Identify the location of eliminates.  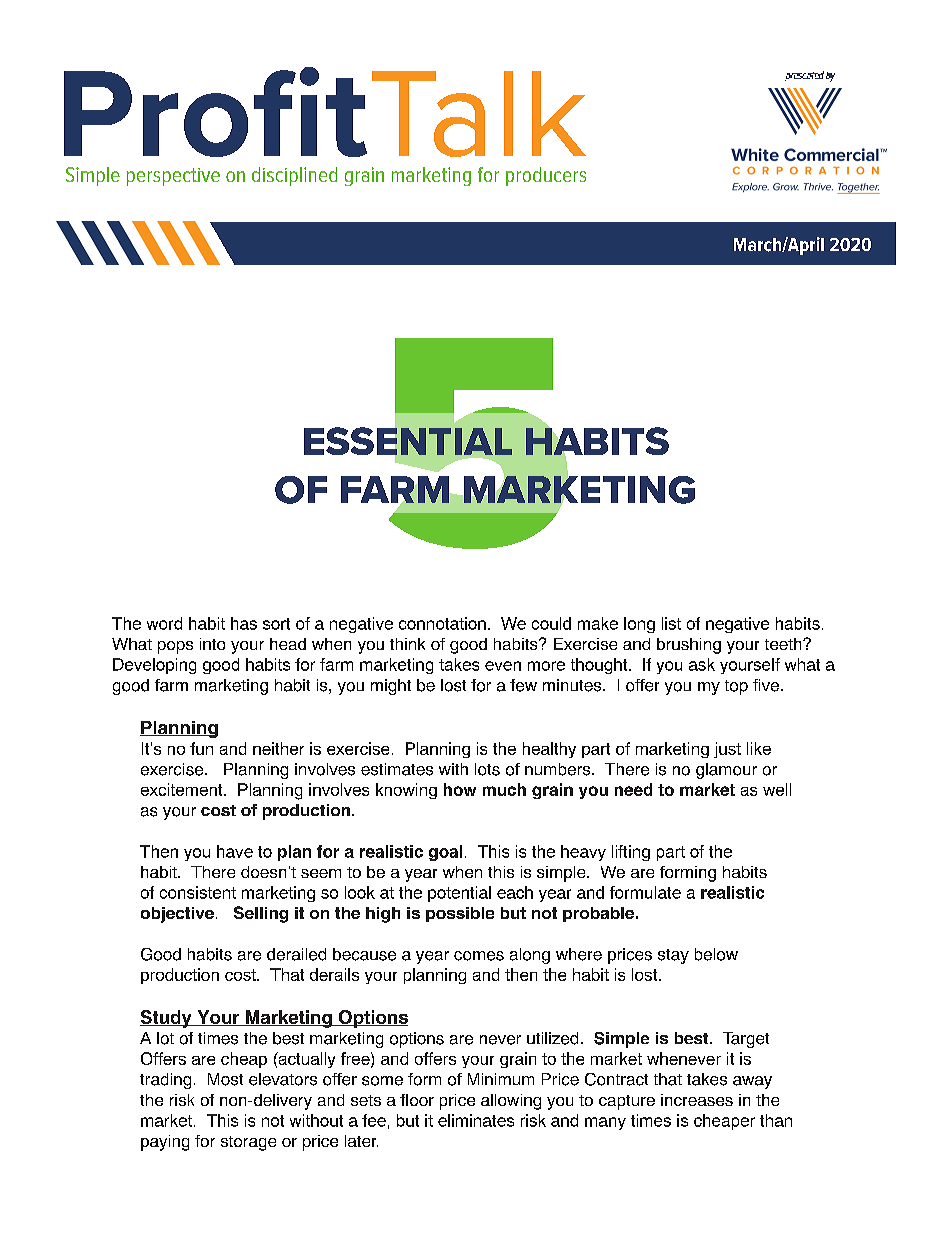
(476, 1120).
